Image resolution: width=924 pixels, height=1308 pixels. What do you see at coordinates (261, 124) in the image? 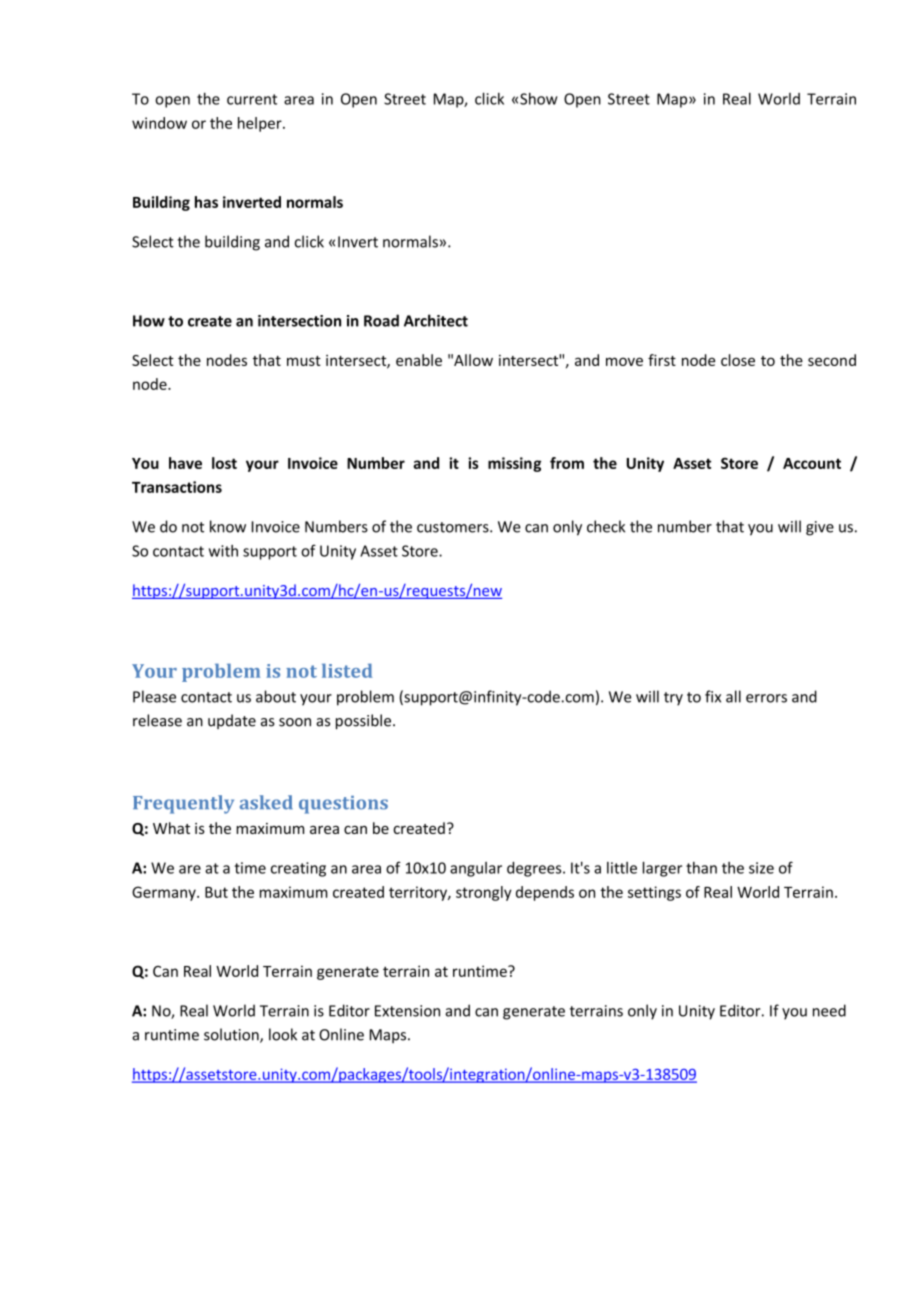
I see `helper` at bounding box center [261, 124].
